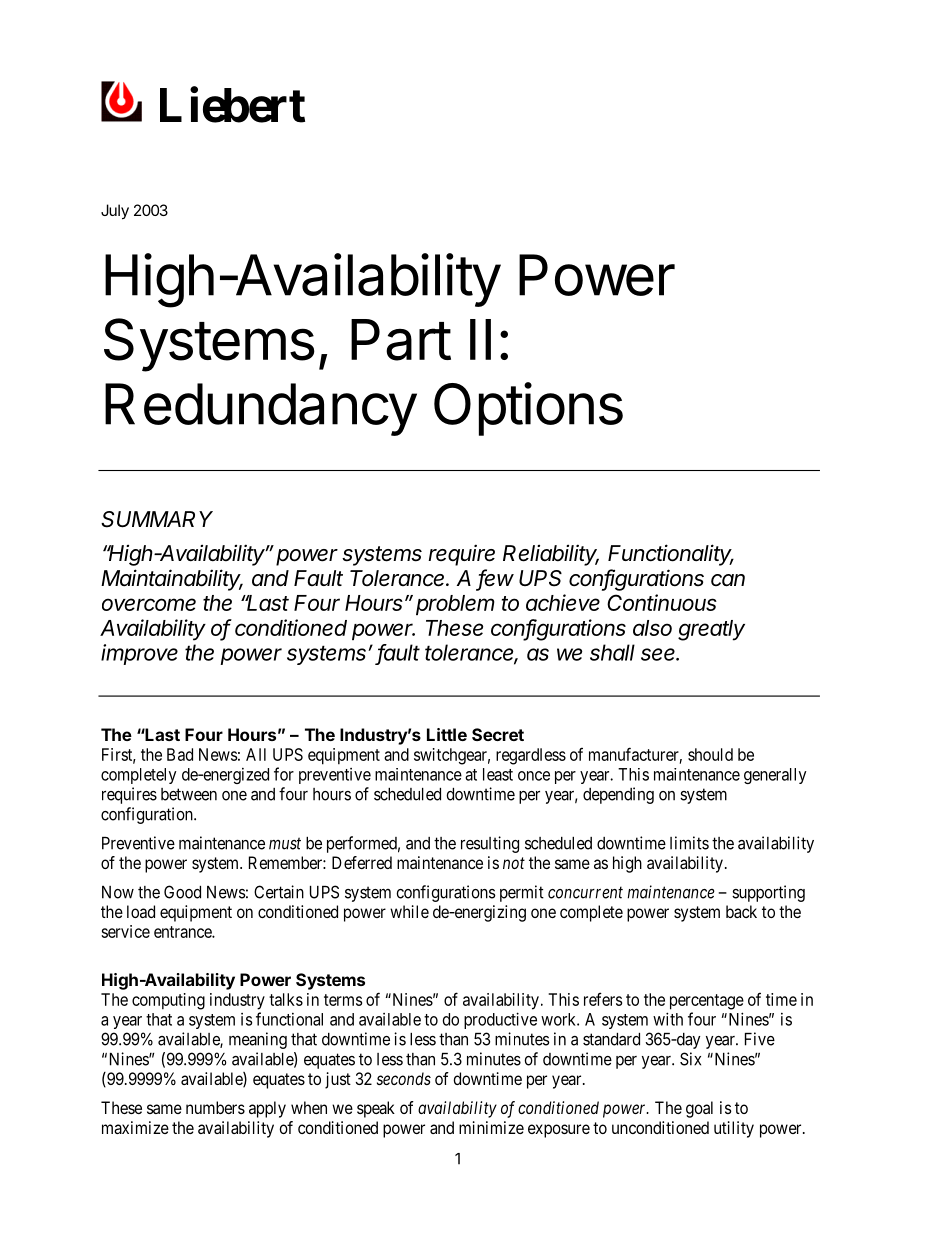  Describe the element at coordinates (115, 212) in the document. I see `July` at that location.
